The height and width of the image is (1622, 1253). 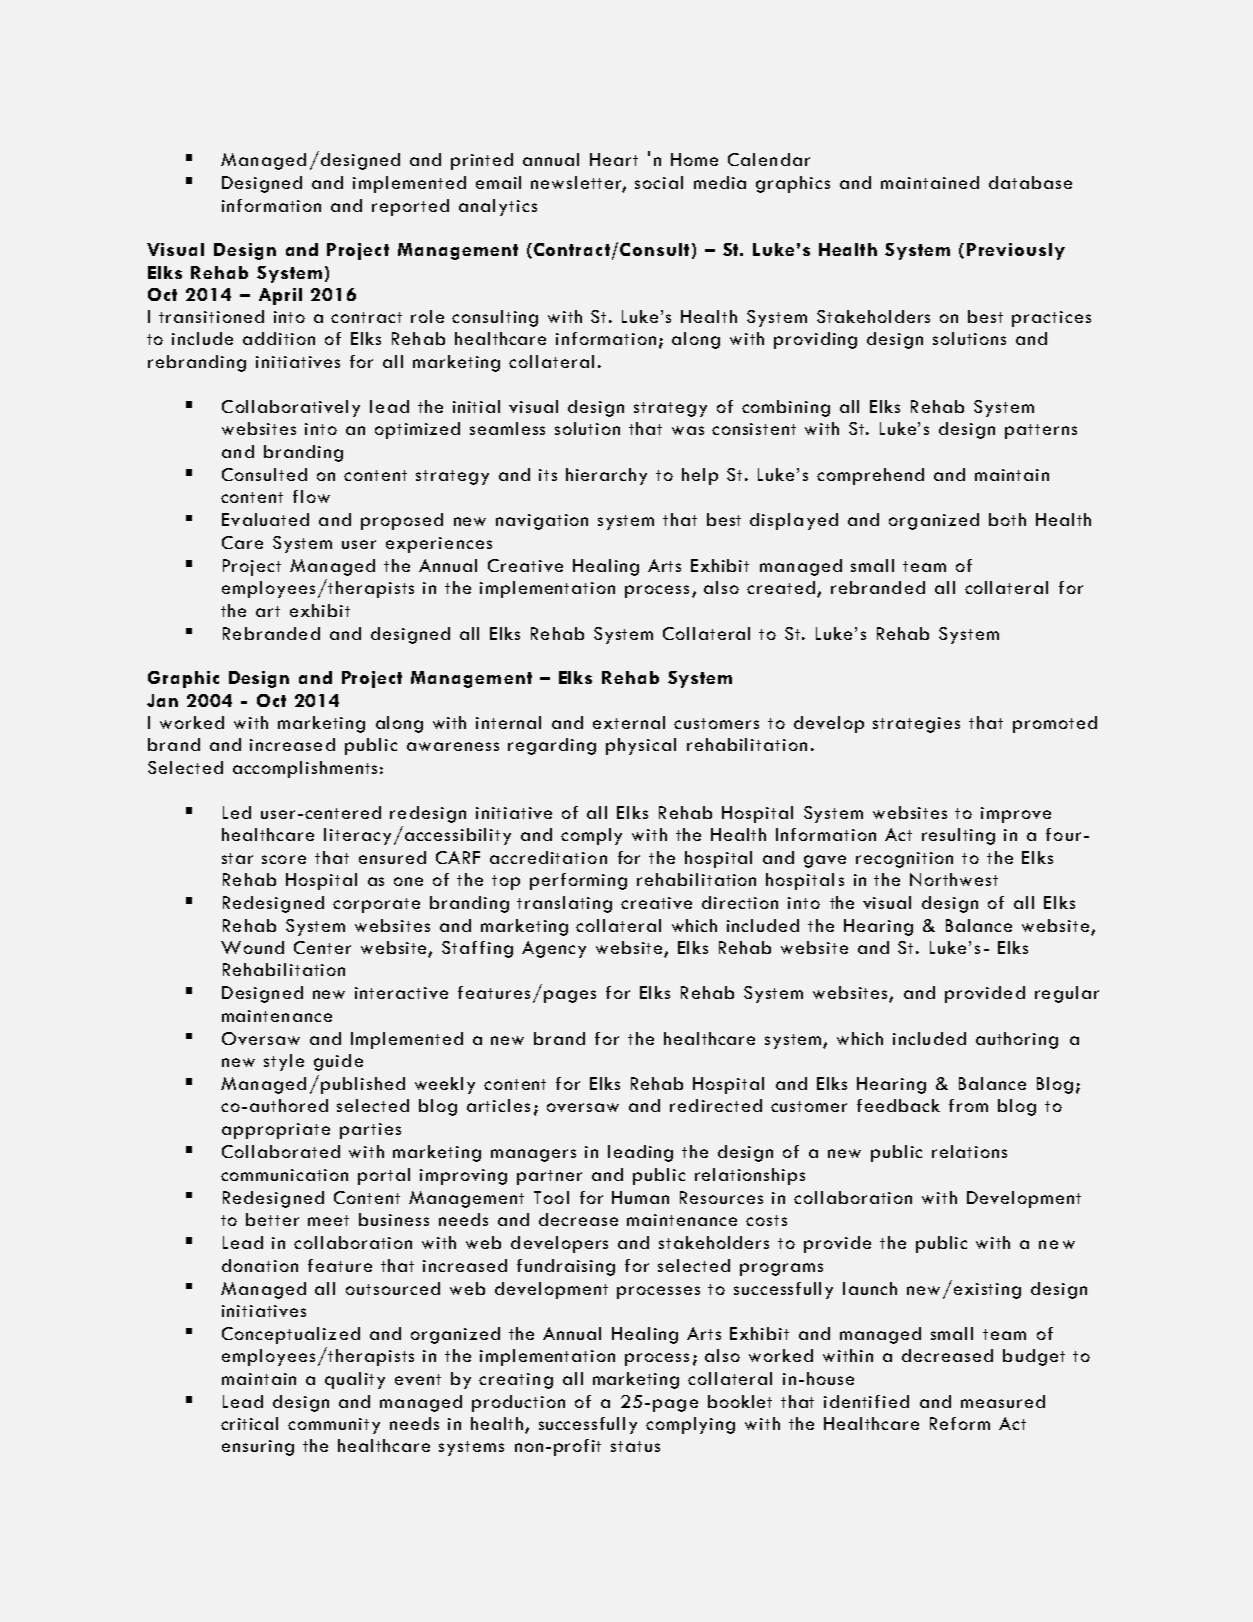 I want to click on database, so click(x=1030, y=182).
